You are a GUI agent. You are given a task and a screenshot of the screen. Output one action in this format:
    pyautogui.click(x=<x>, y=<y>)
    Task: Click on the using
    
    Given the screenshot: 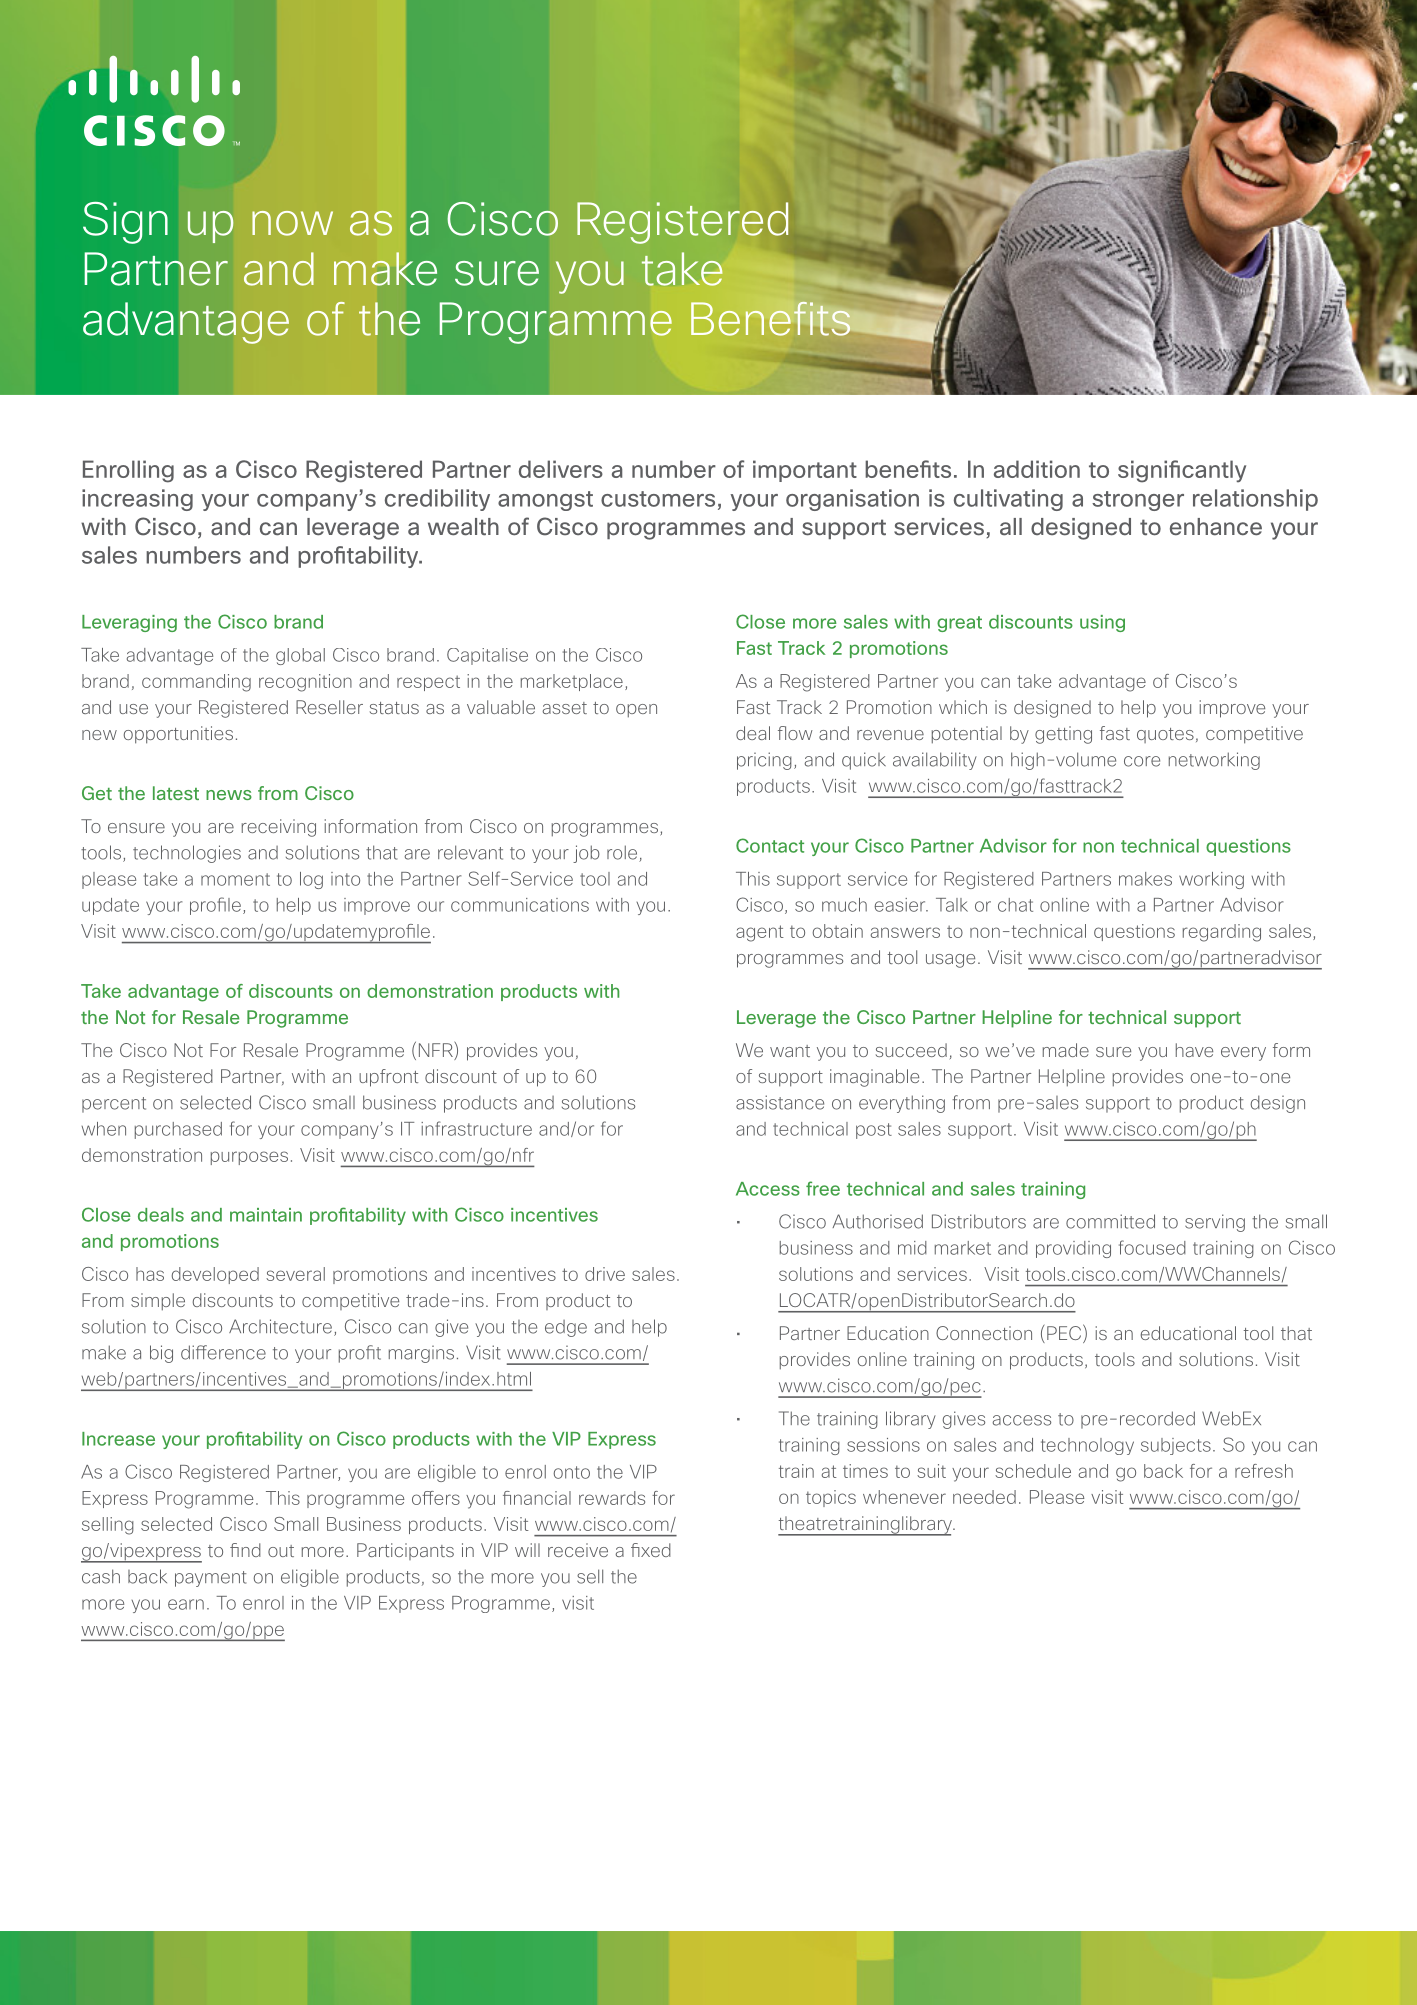 What is the action you would take?
    pyautogui.click(x=1102, y=623)
